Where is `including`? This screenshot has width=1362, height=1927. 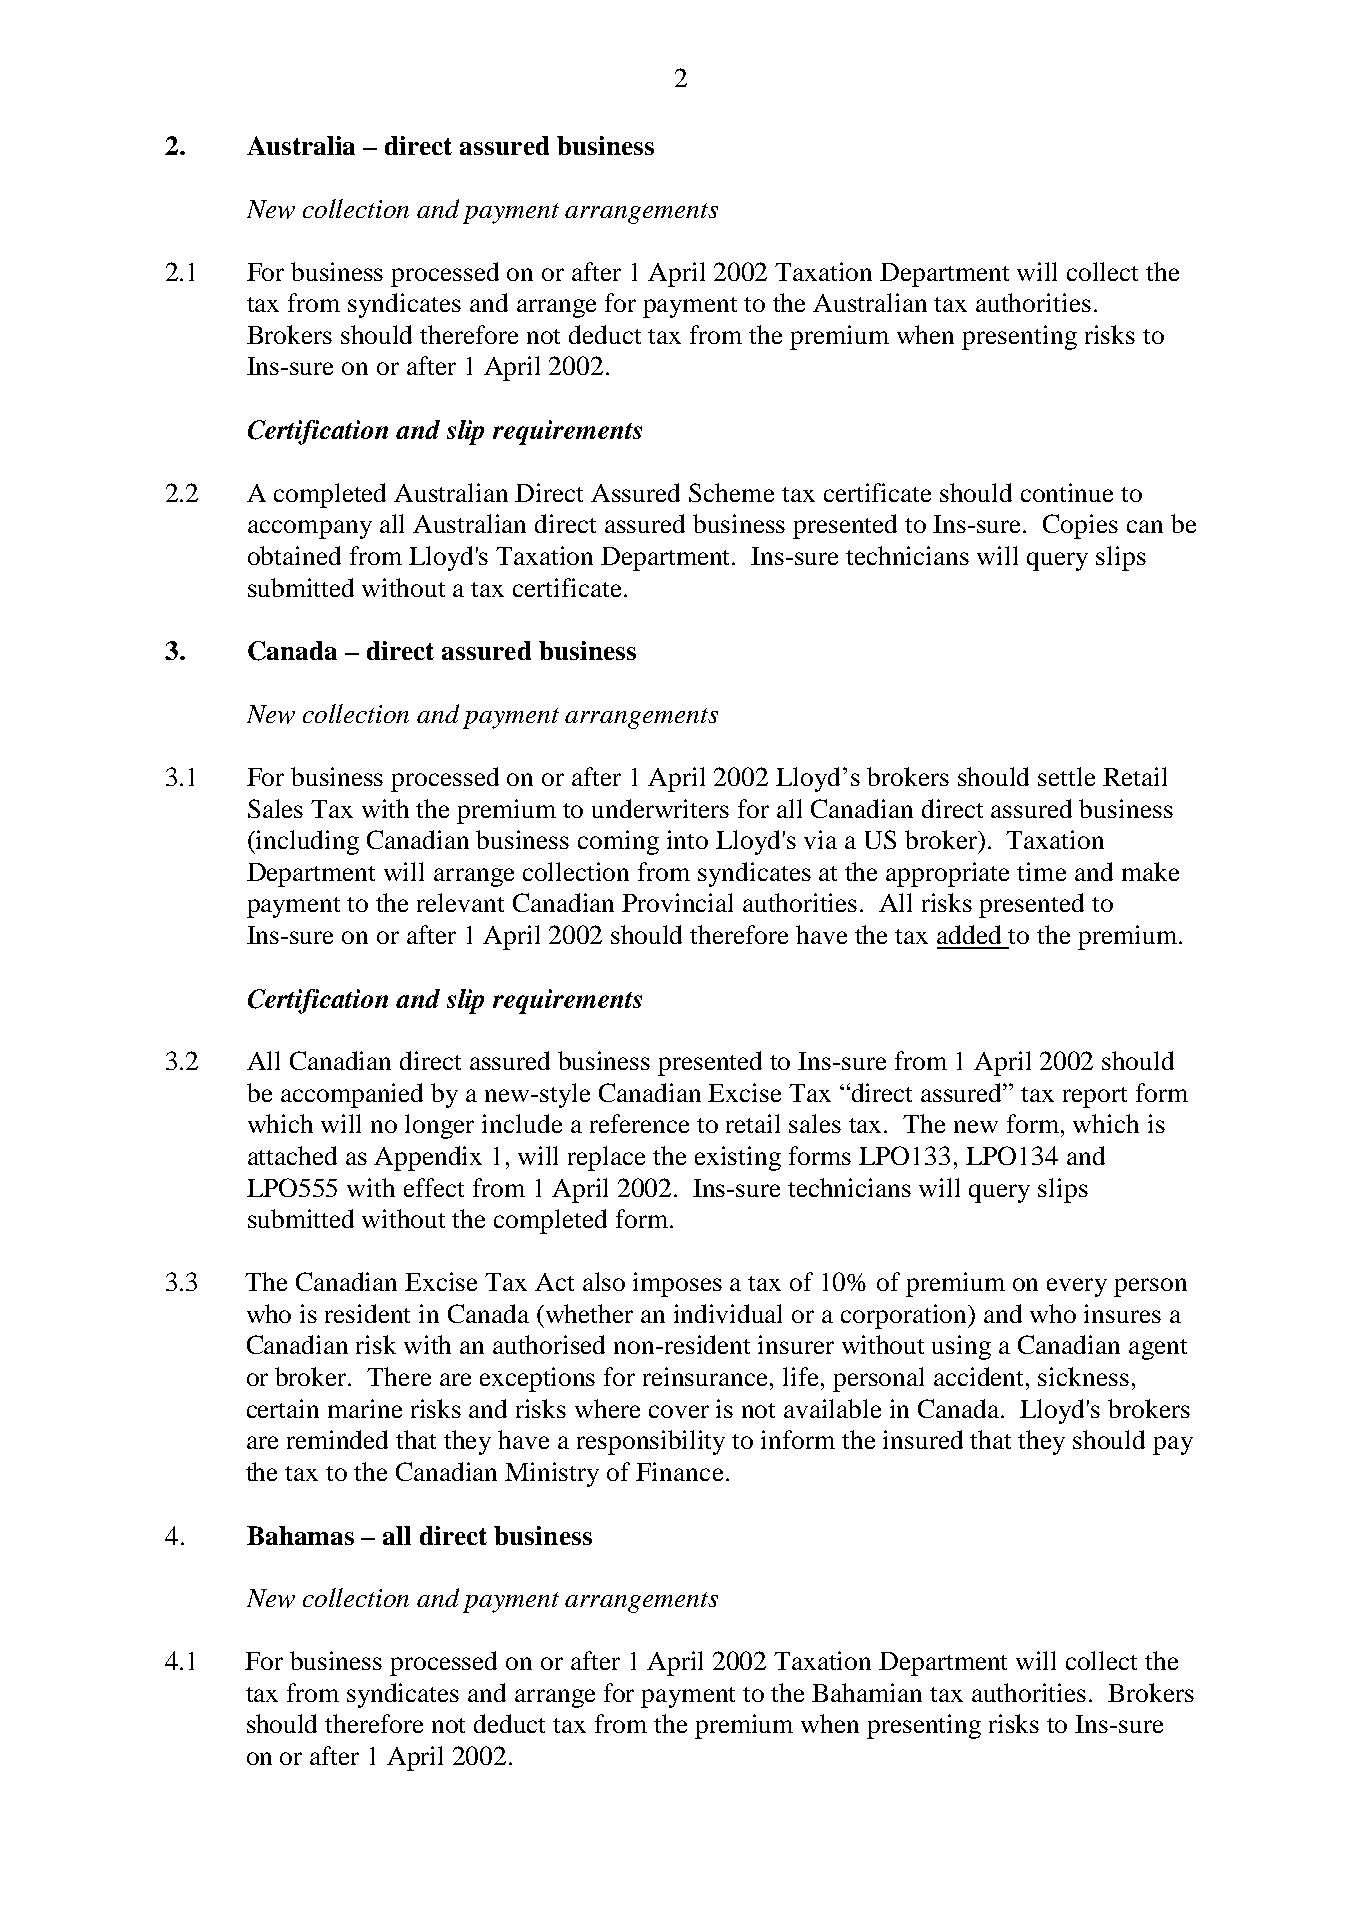 including is located at coordinates (306, 842).
